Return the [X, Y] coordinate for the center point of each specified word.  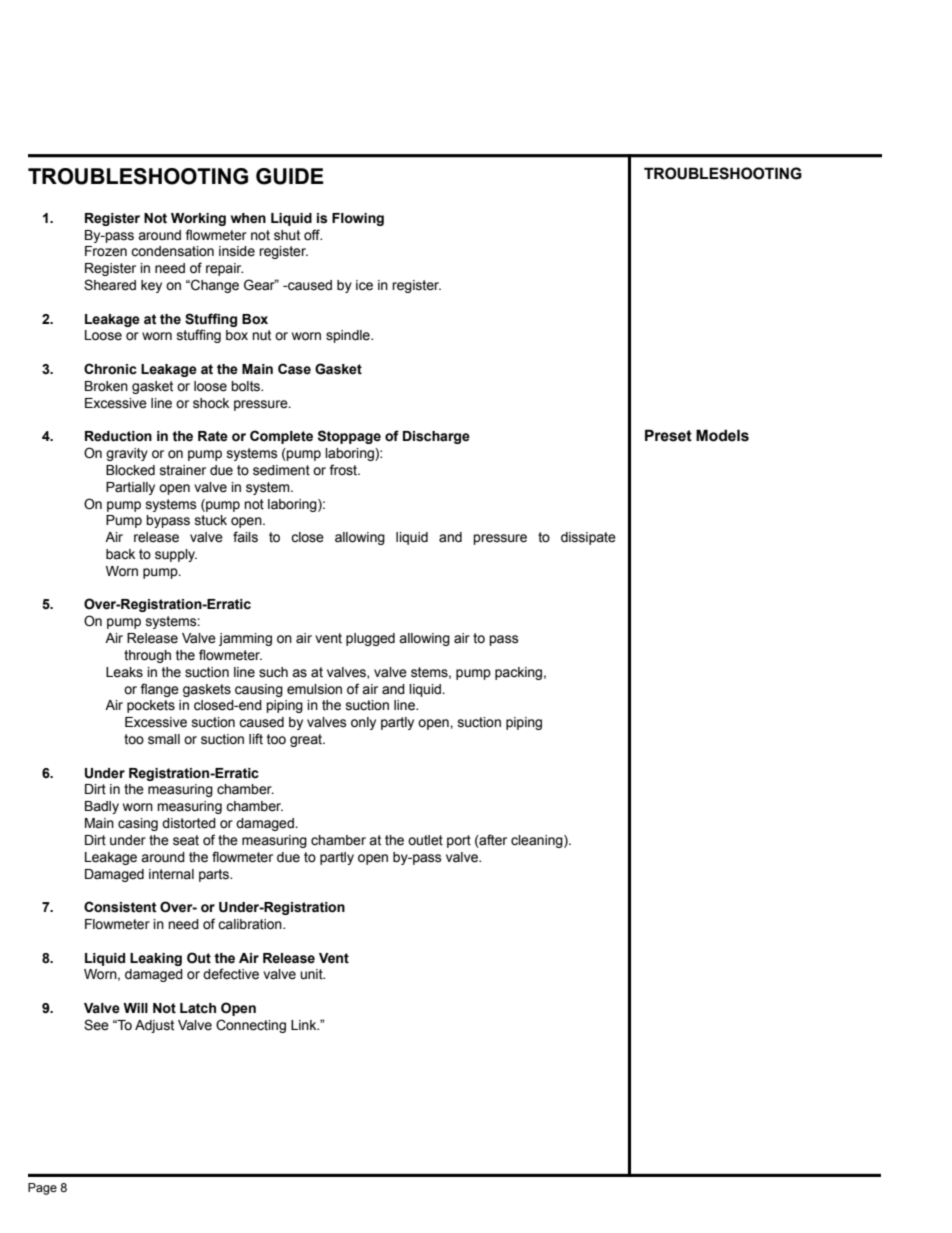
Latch [198, 1008]
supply [176, 555]
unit [312, 974]
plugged [370, 639]
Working [198, 219]
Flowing [358, 219]
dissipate [588, 538]
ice [364, 285]
